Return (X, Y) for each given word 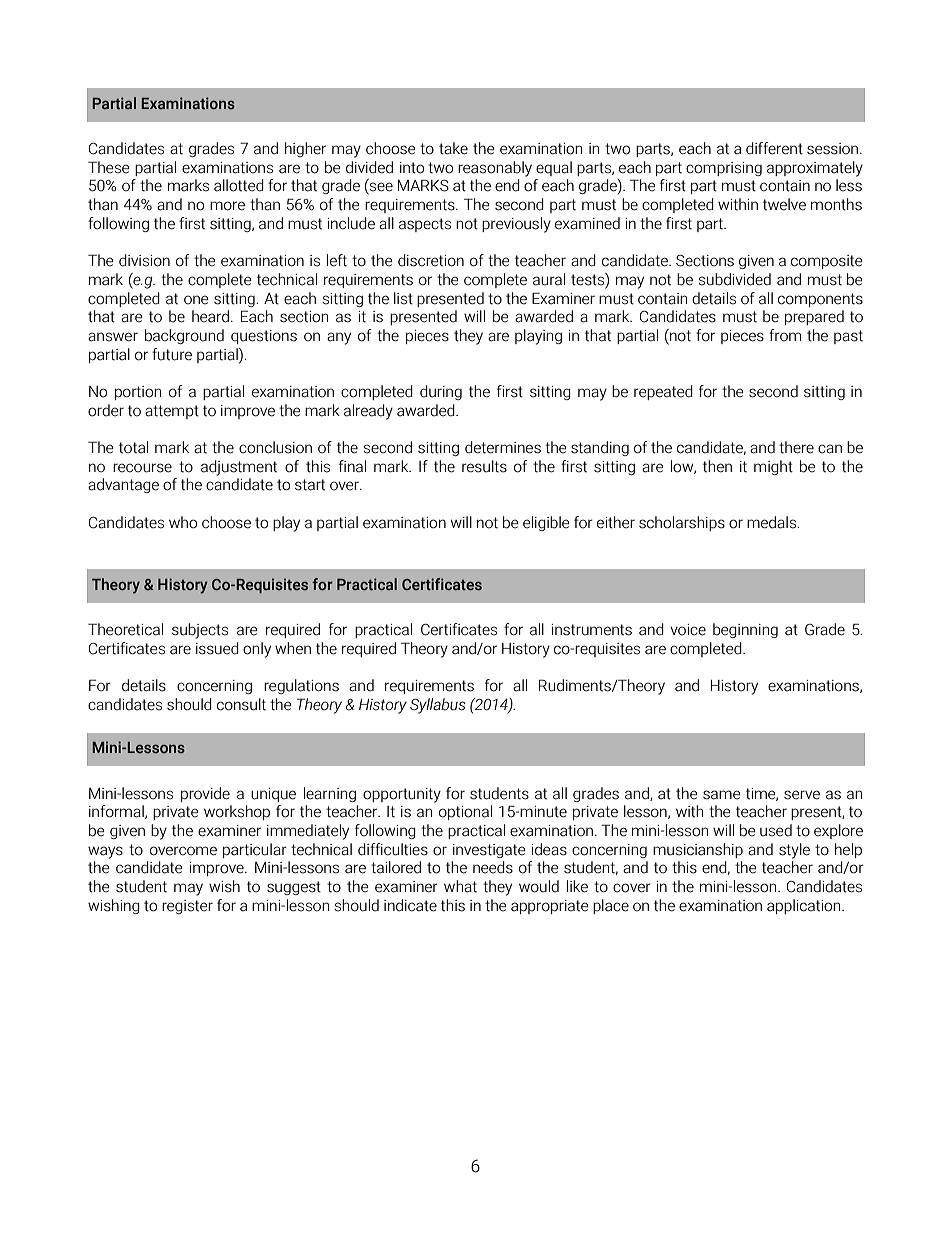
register (187, 907)
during (441, 392)
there (796, 447)
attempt (172, 412)
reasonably (495, 169)
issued (217, 648)
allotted (239, 185)
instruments (591, 630)
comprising (724, 169)
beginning (745, 630)
